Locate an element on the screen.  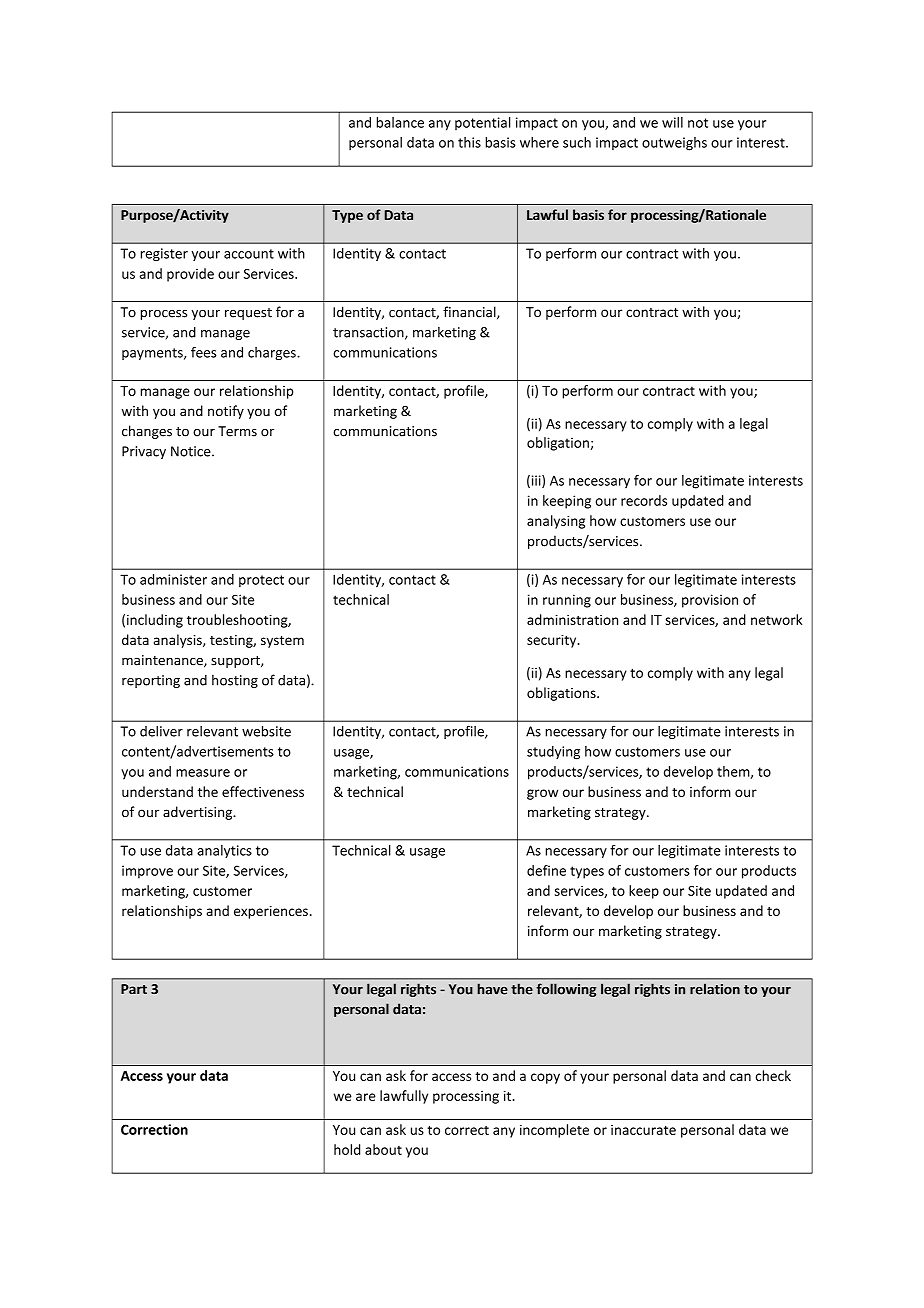
security is located at coordinates (553, 641).
